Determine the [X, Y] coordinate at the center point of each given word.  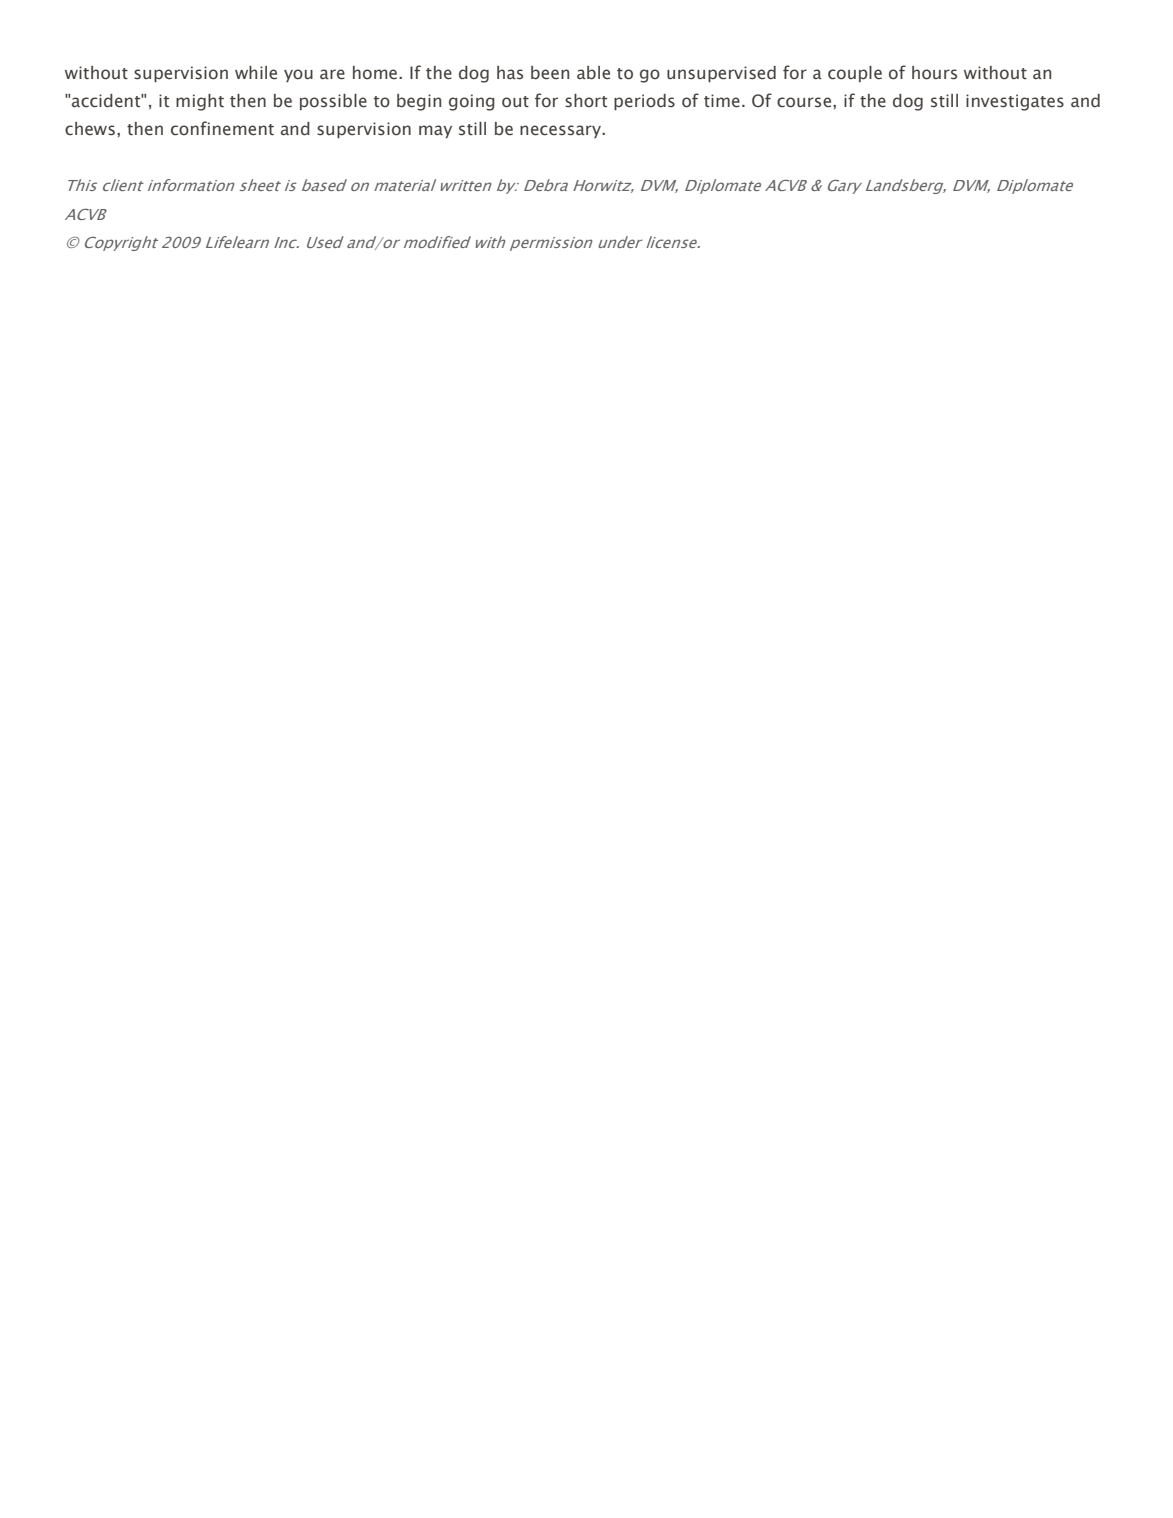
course [805, 102]
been [550, 73]
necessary [561, 131]
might [200, 102]
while [256, 73]
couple [855, 74]
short [586, 101]
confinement [222, 128]
